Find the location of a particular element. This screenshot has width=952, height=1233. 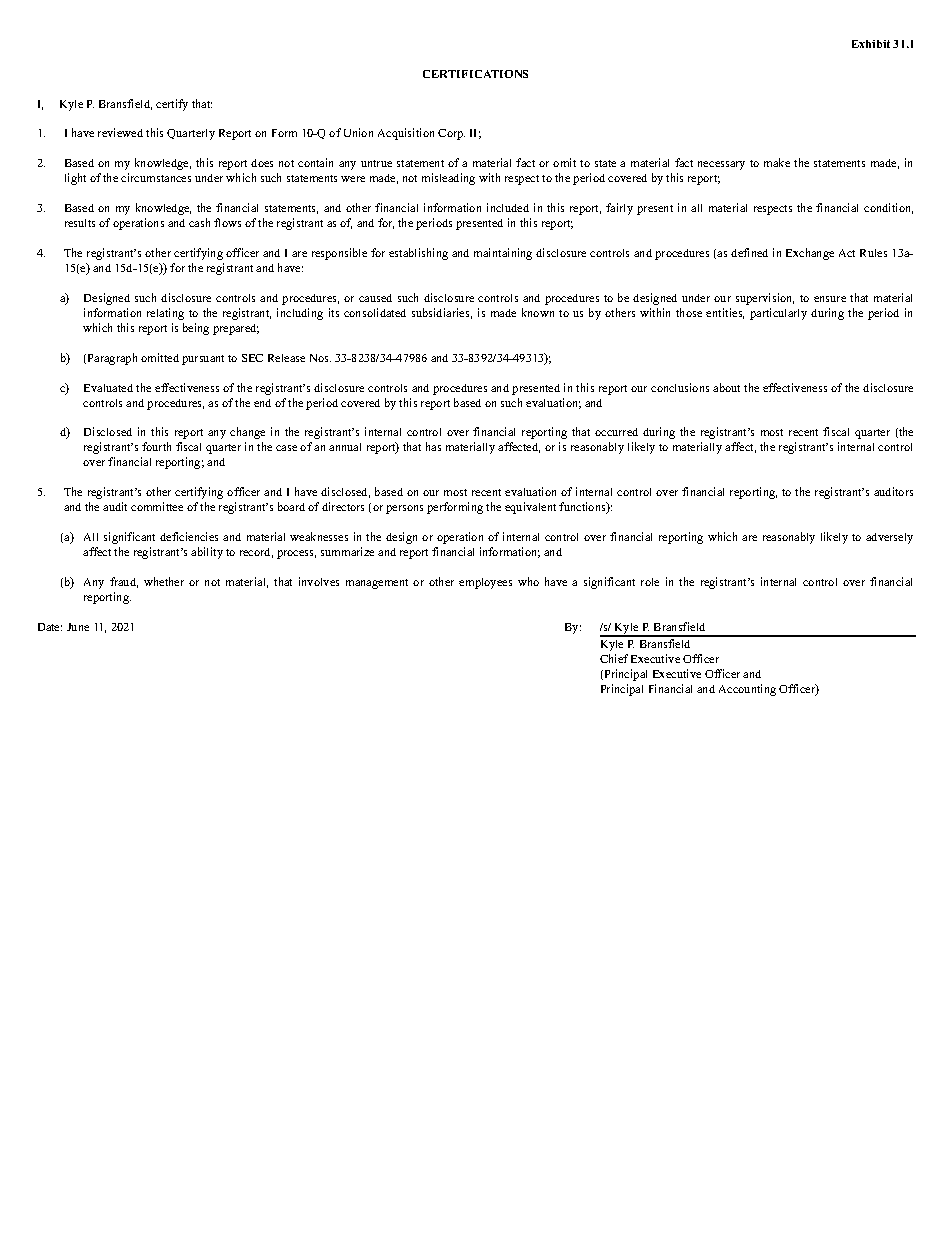

fourth is located at coordinates (156, 446).
